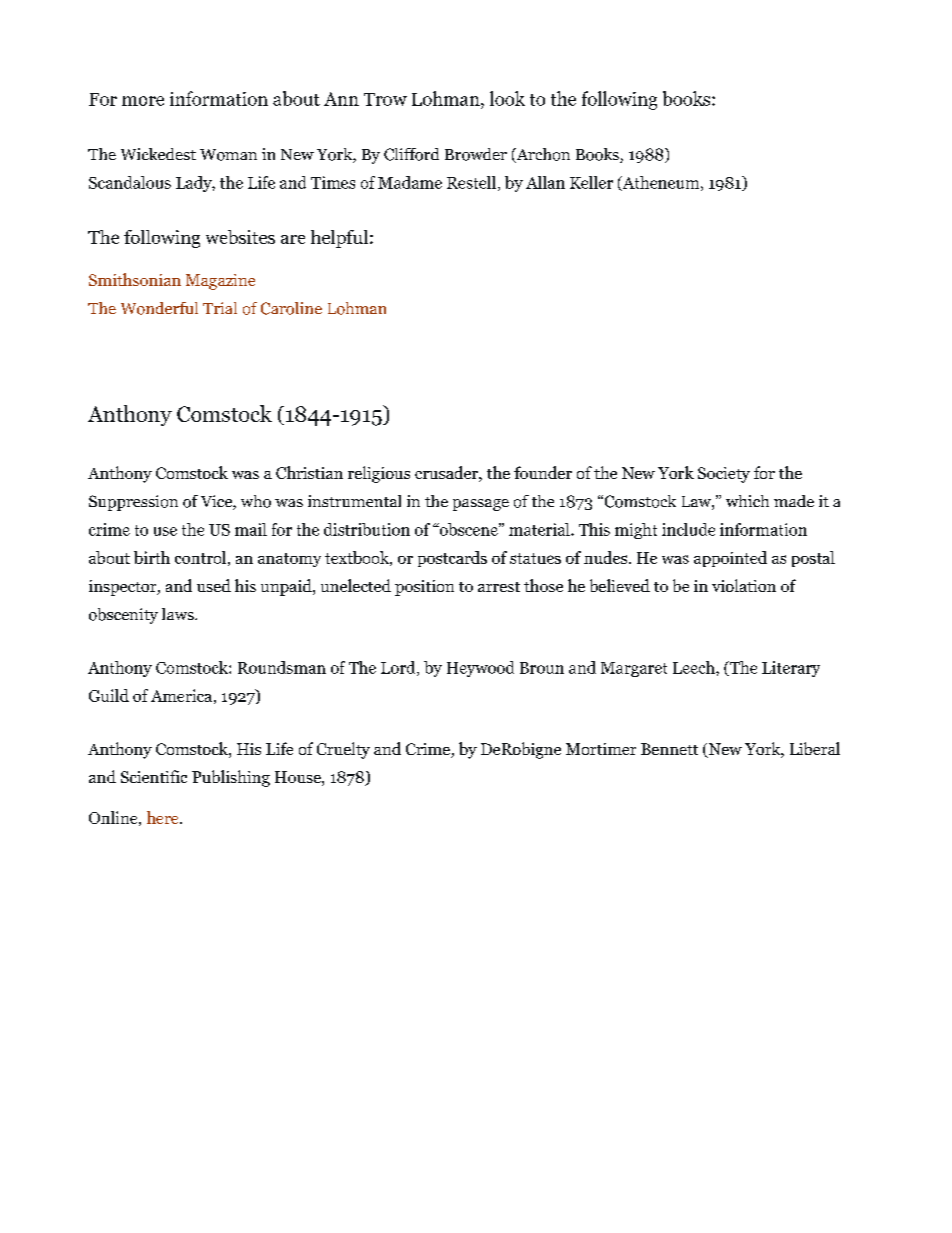 The image size is (952, 1233). Describe the element at coordinates (231, 778) in the screenshot. I see `Publishing` at that location.
